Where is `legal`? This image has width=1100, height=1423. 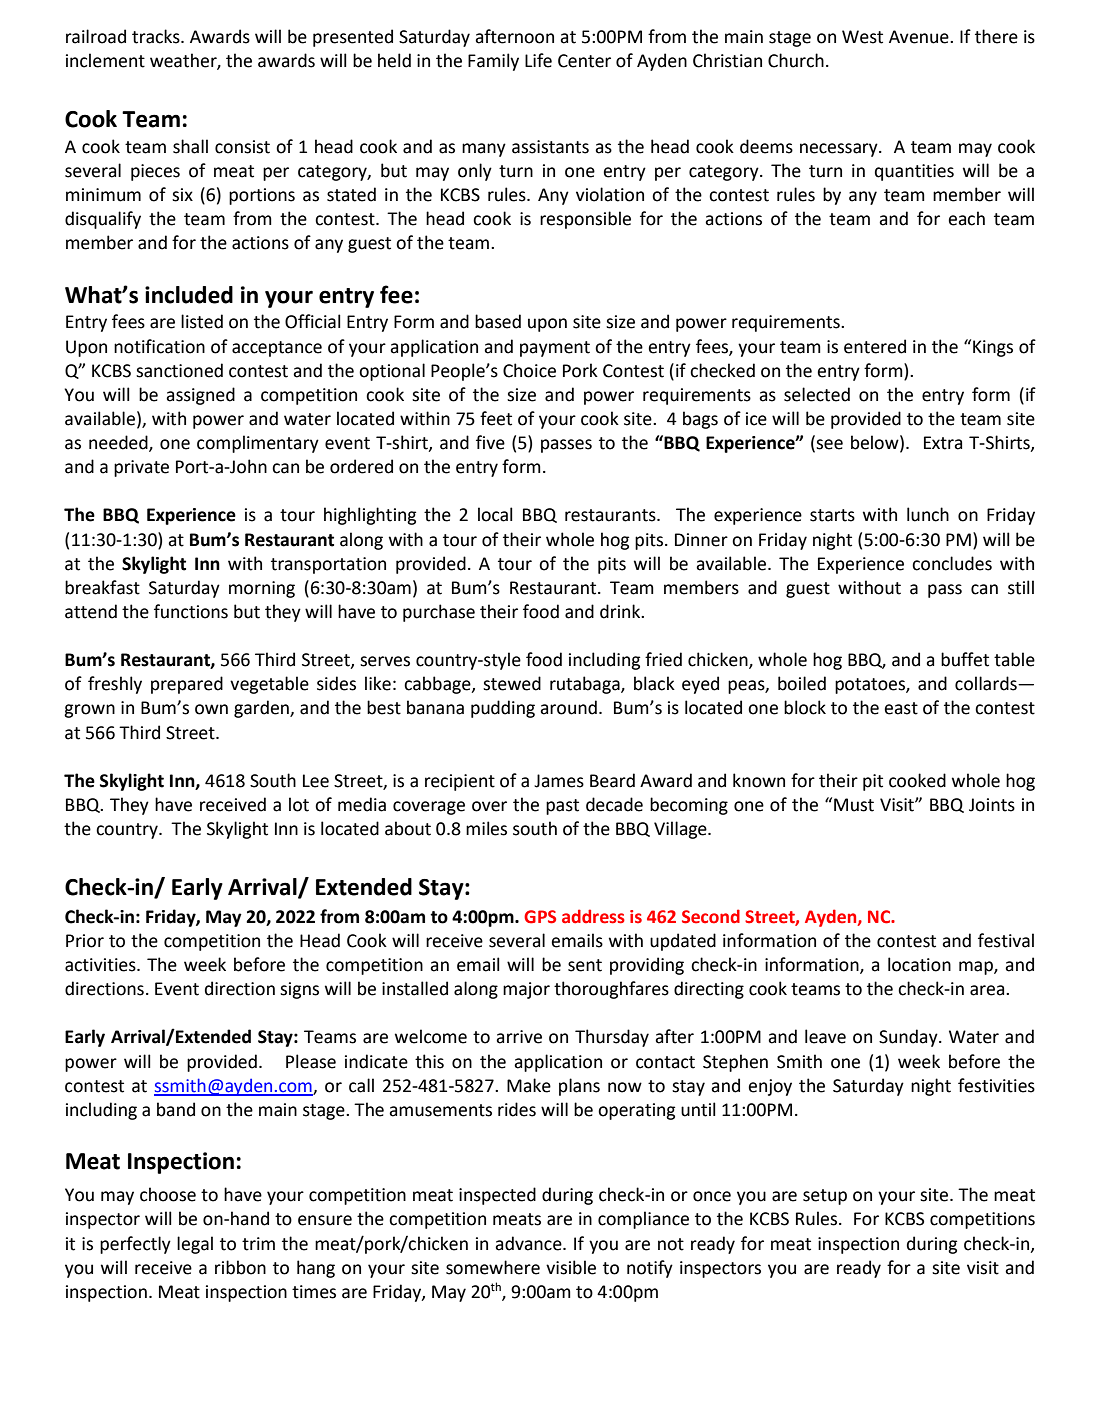
legal is located at coordinates (195, 1245).
